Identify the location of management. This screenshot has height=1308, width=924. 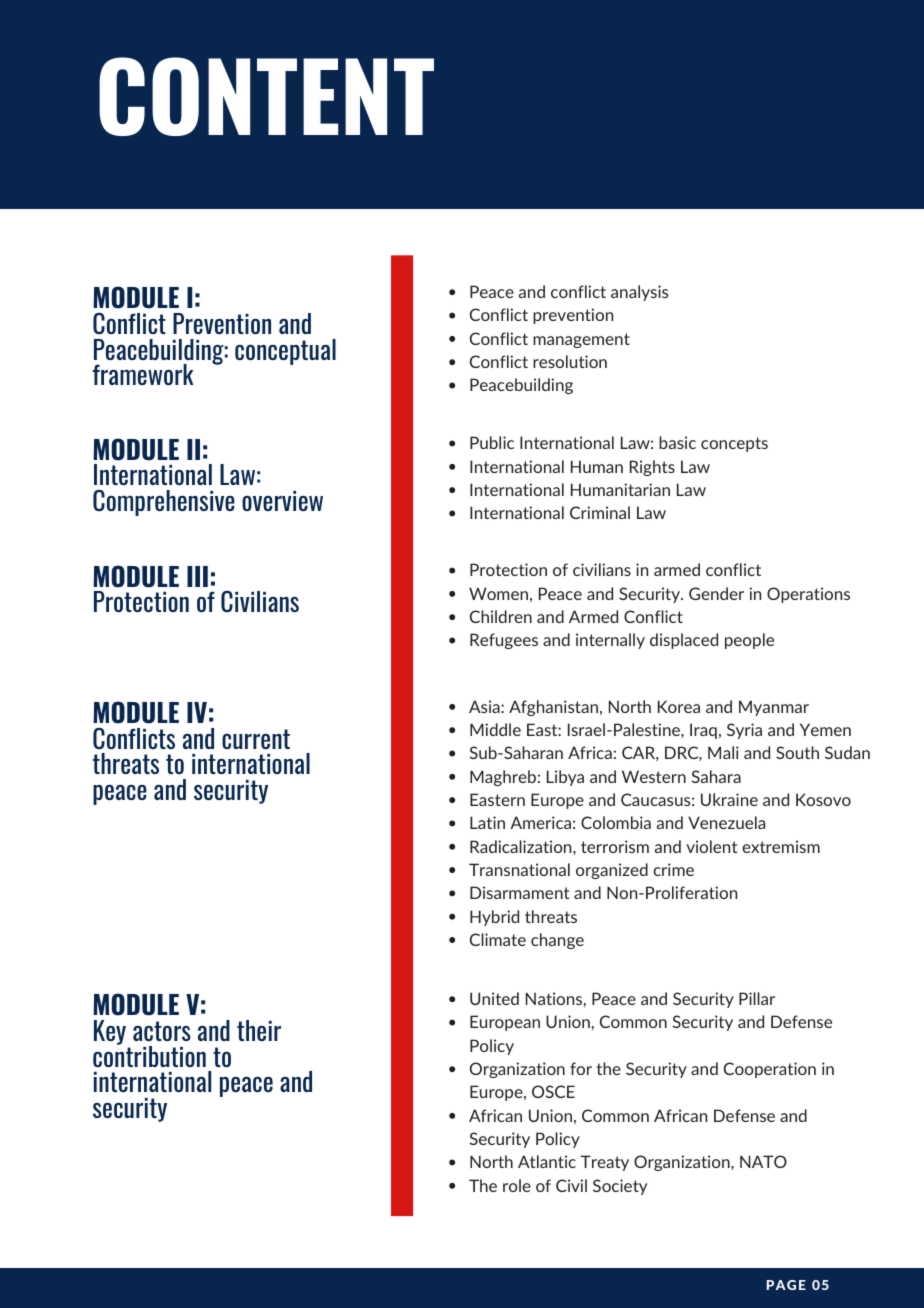
(581, 340).
